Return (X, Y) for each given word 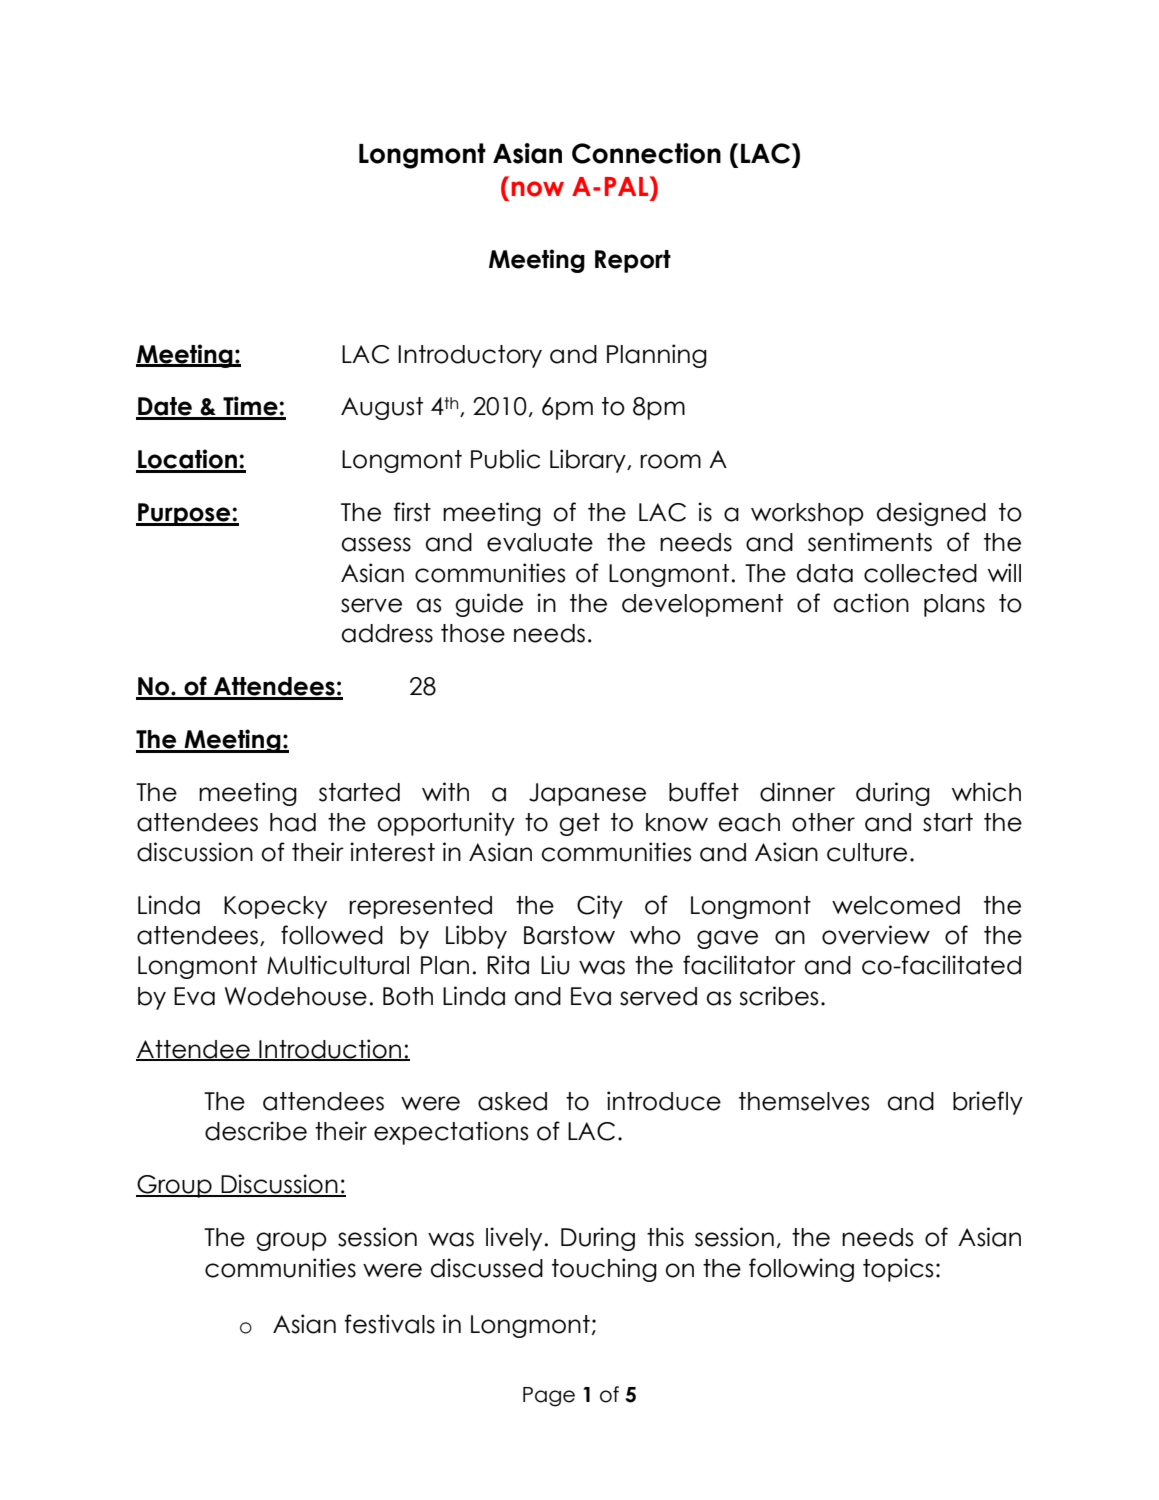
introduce (664, 1101)
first (412, 512)
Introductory (470, 356)
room (670, 461)
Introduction (330, 1049)
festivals (390, 1324)
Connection (646, 153)
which (986, 792)
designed (931, 514)
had (293, 822)
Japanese (587, 794)
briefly (988, 1103)
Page (549, 1397)
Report (633, 261)
